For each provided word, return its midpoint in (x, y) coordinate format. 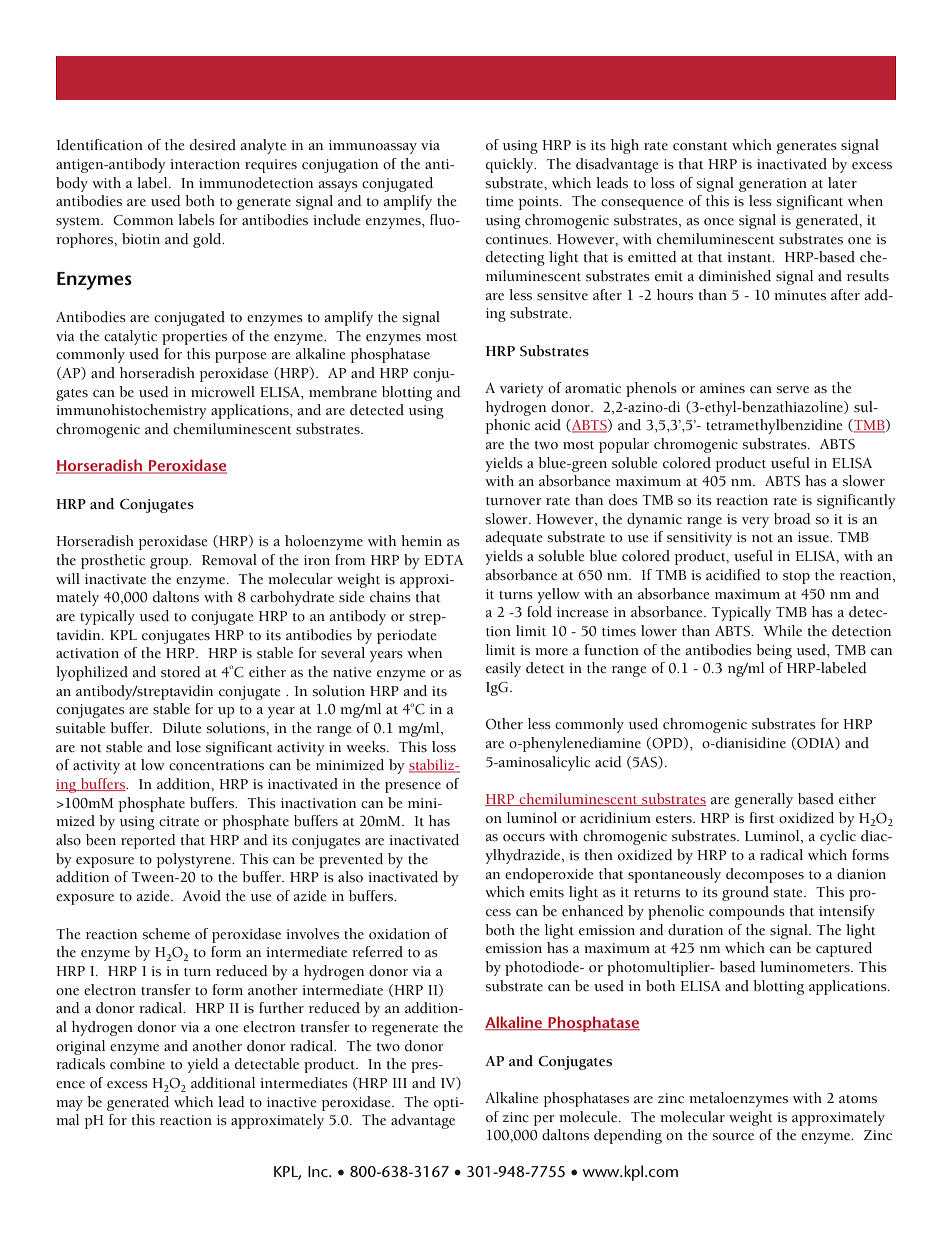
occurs (524, 838)
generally (763, 800)
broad (792, 519)
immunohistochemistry (131, 411)
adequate (514, 538)
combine (137, 1064)
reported (148, 841)
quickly (511, 165)
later (842, 183)
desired (213, 145)
